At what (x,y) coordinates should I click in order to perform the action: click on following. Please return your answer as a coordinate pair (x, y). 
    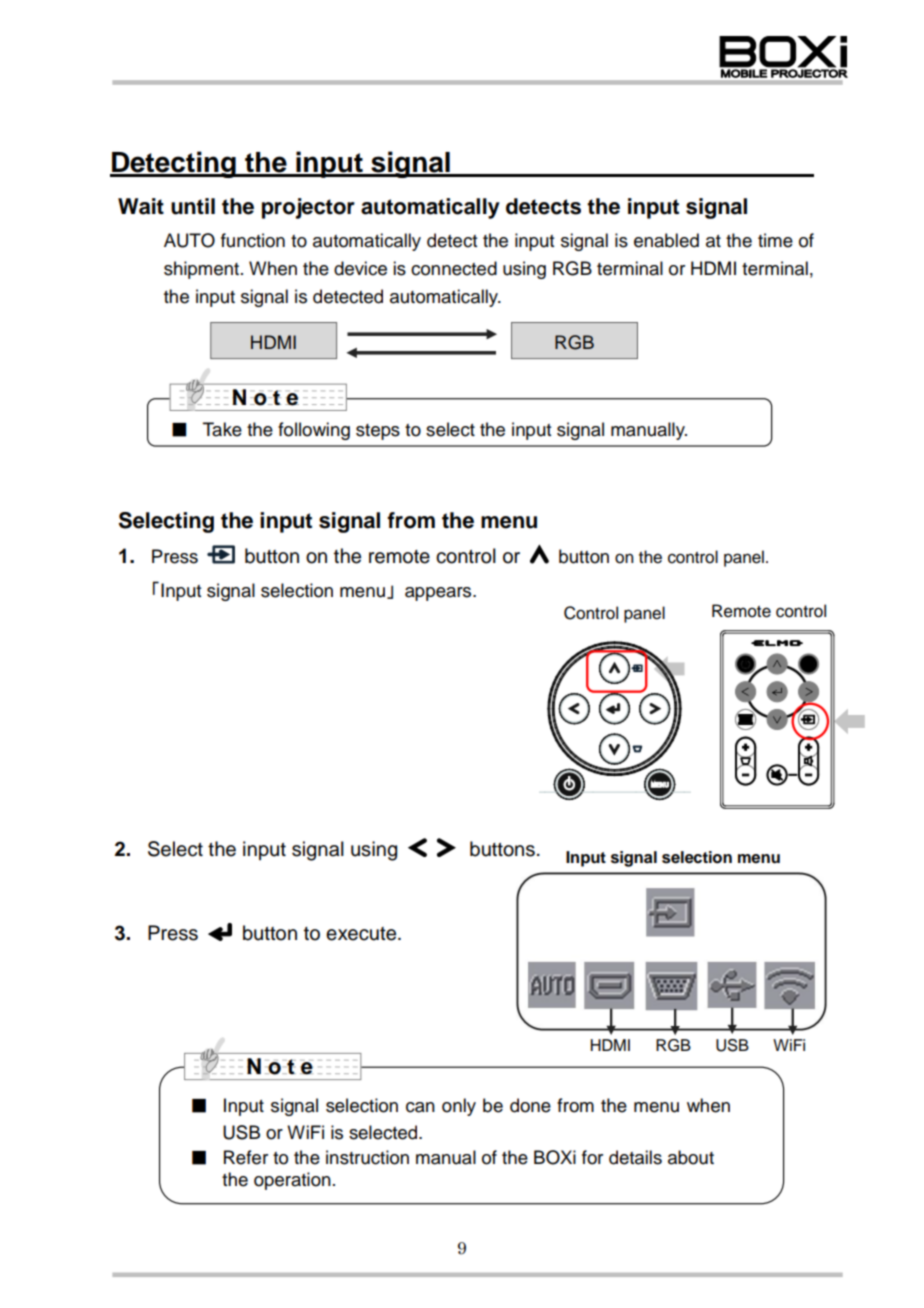
    Looking at the image, I should click on (314, 431).
